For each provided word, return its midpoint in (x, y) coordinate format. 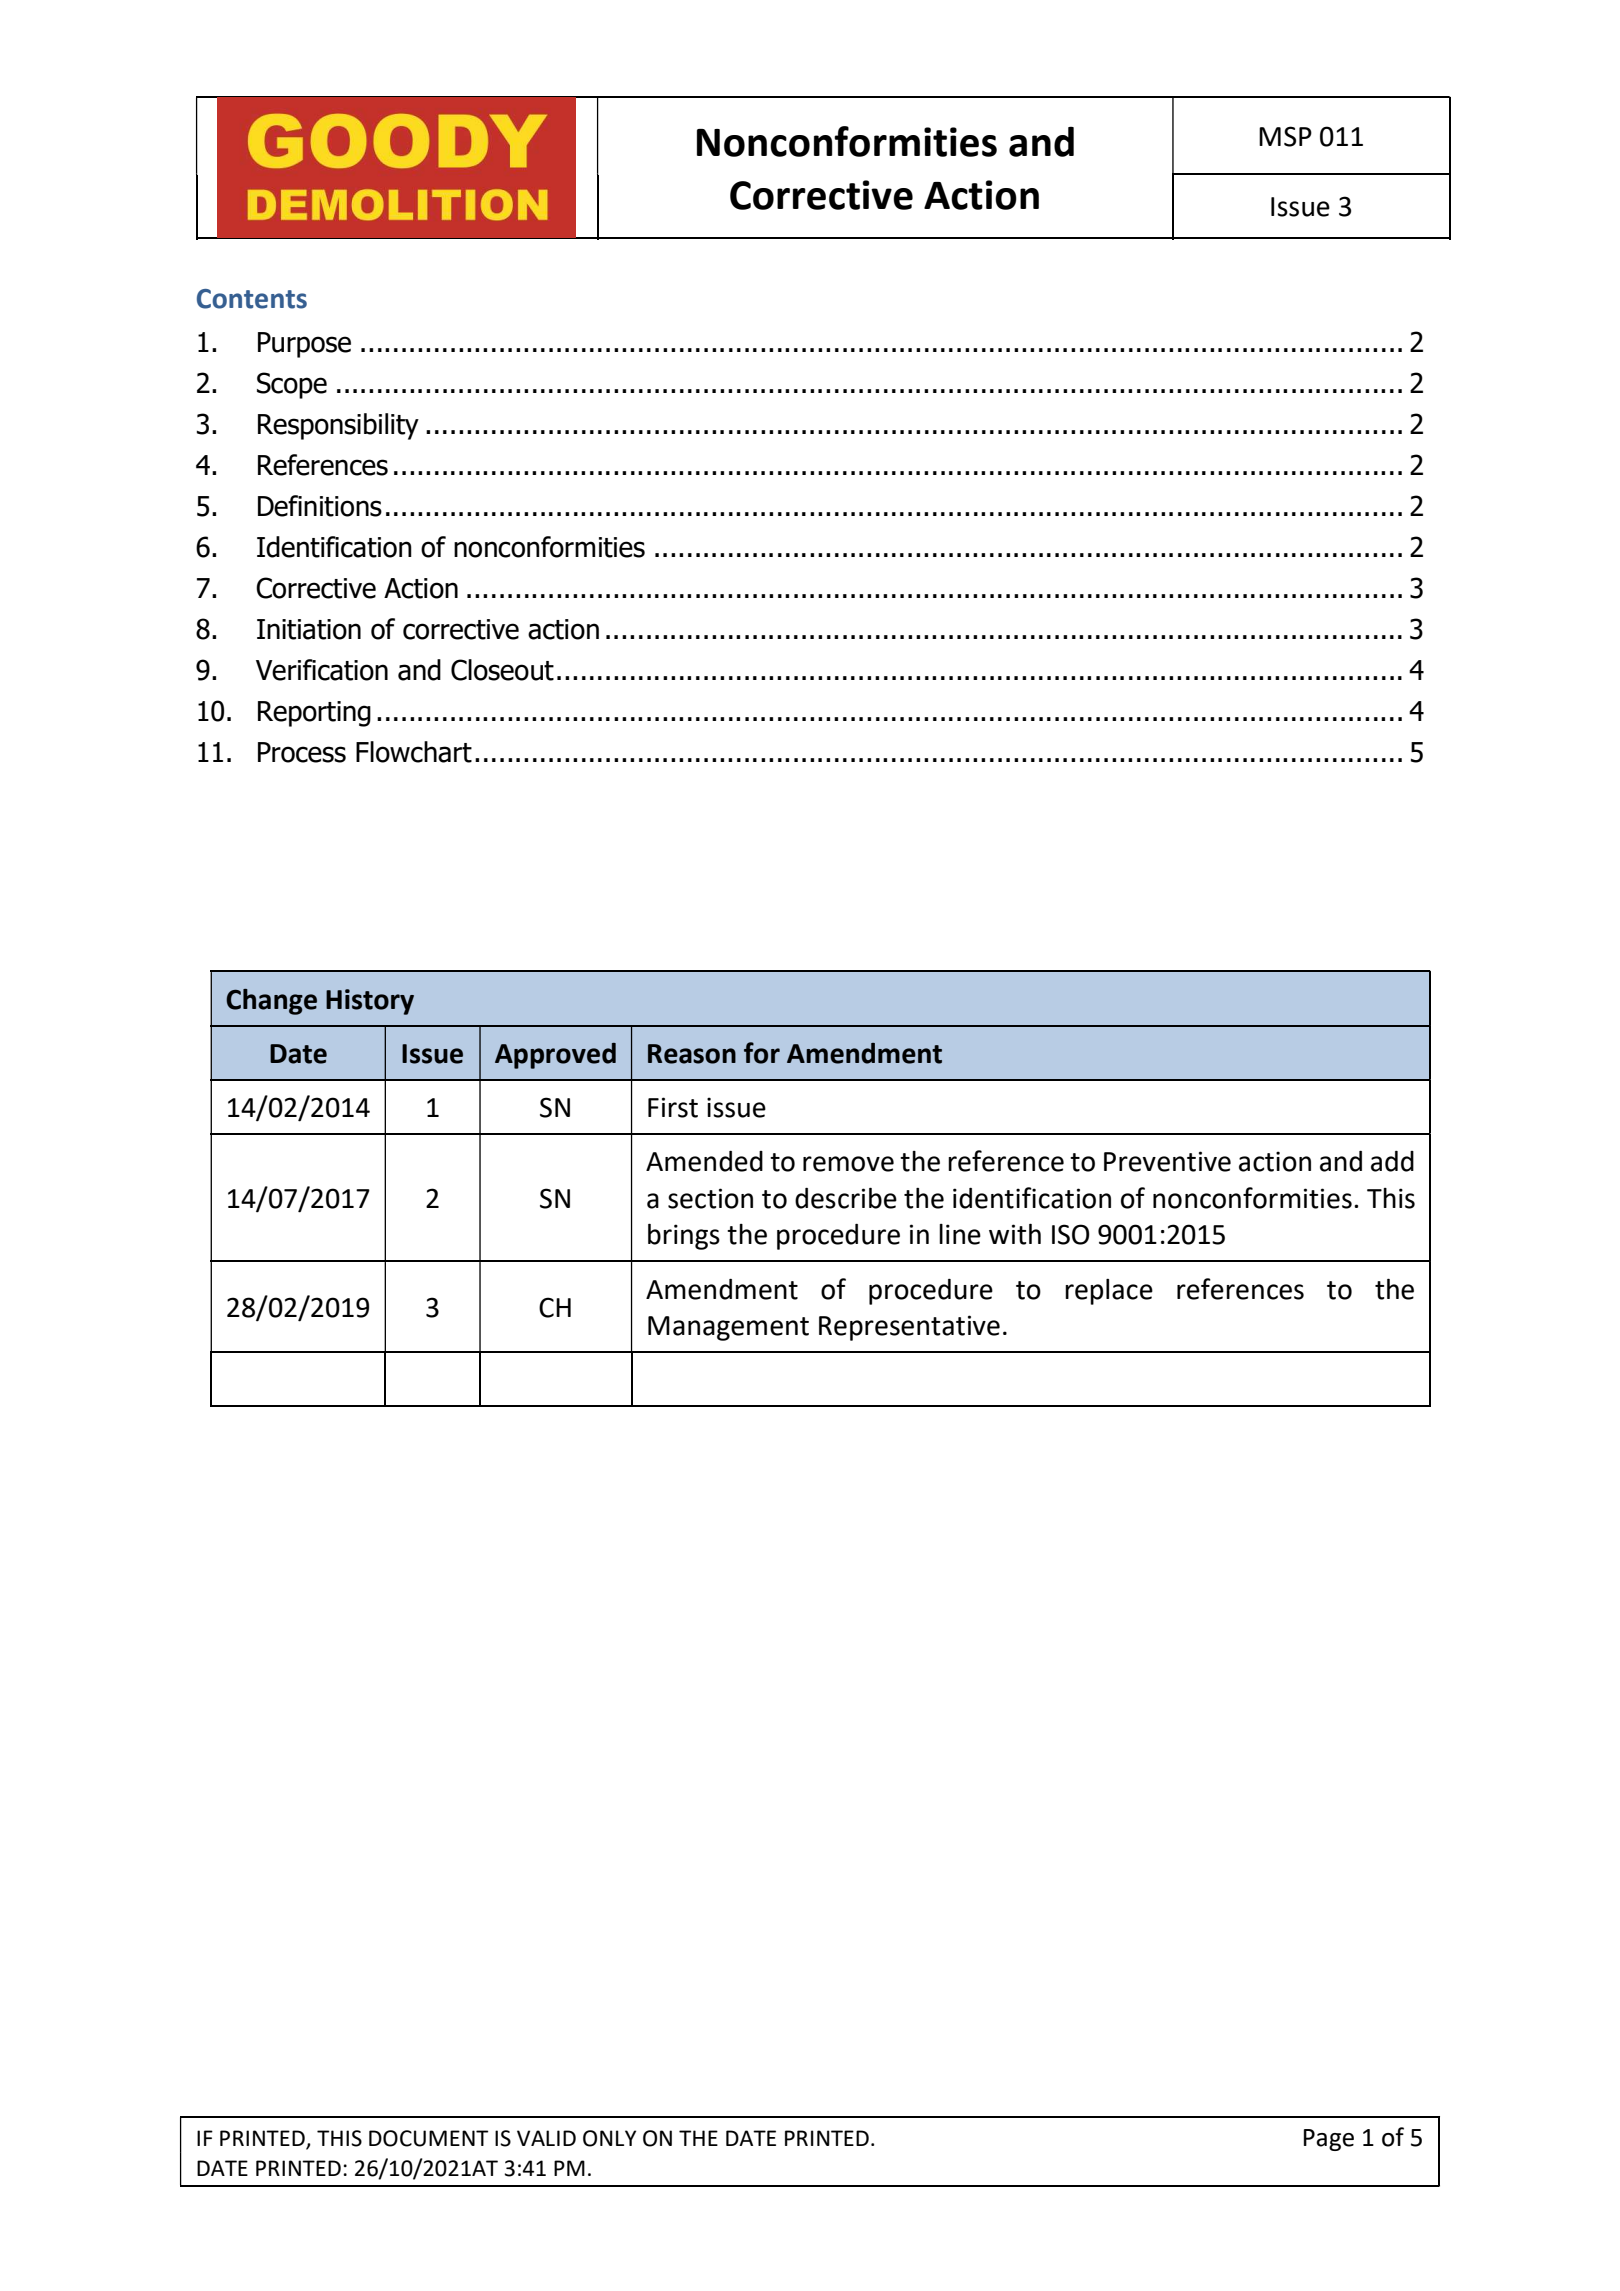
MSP (1285, 136)
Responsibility (338, 426)
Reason (692, 1054)
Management (728, 1328)
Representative (909, 1328)
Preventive (1167, 1161)
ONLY (609, 2138)
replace (1109, 1292)
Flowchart (414, 752)
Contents (252, 299)
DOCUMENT (428, 2138)
